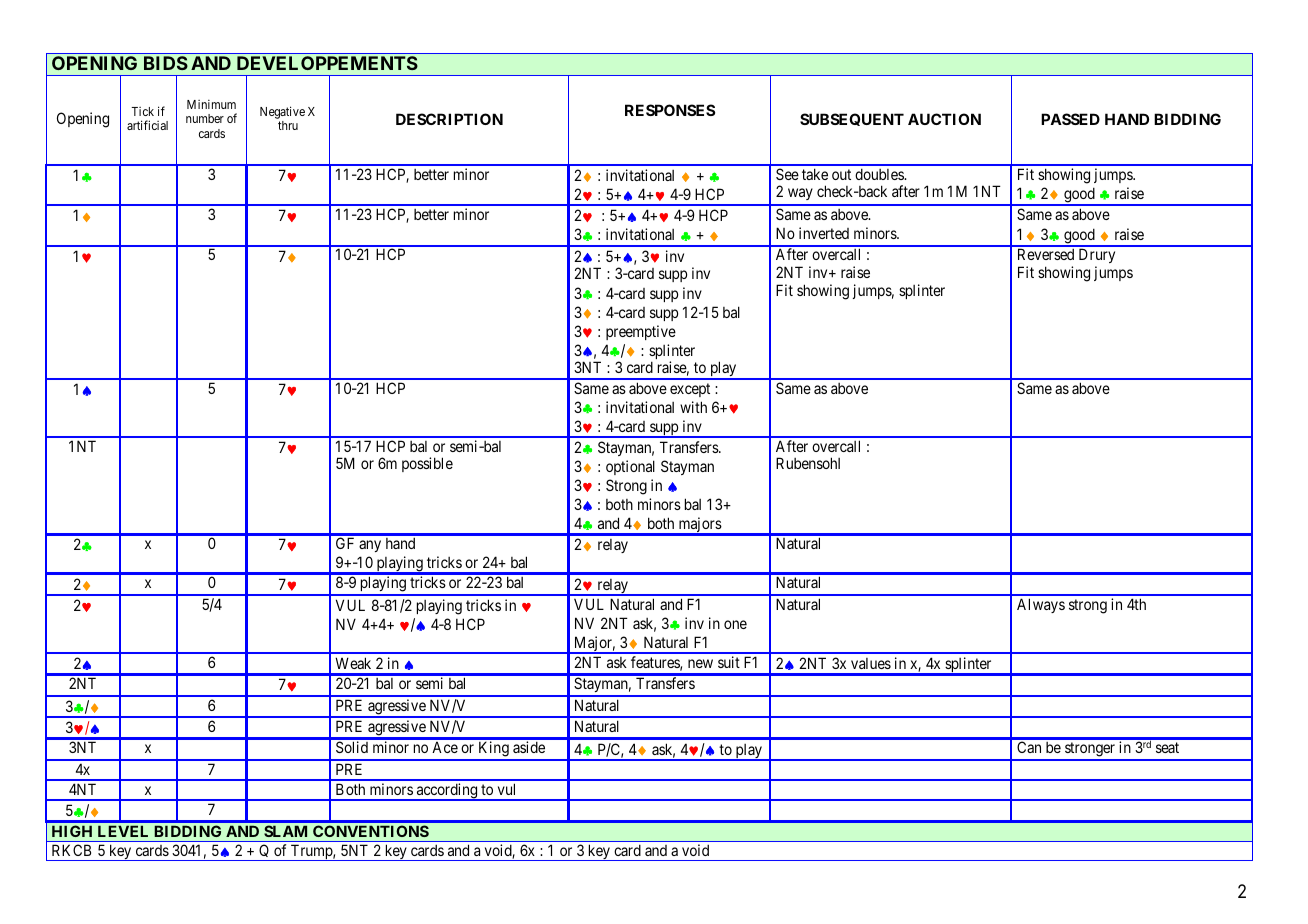  I want to click on except, so click(690, 390).
